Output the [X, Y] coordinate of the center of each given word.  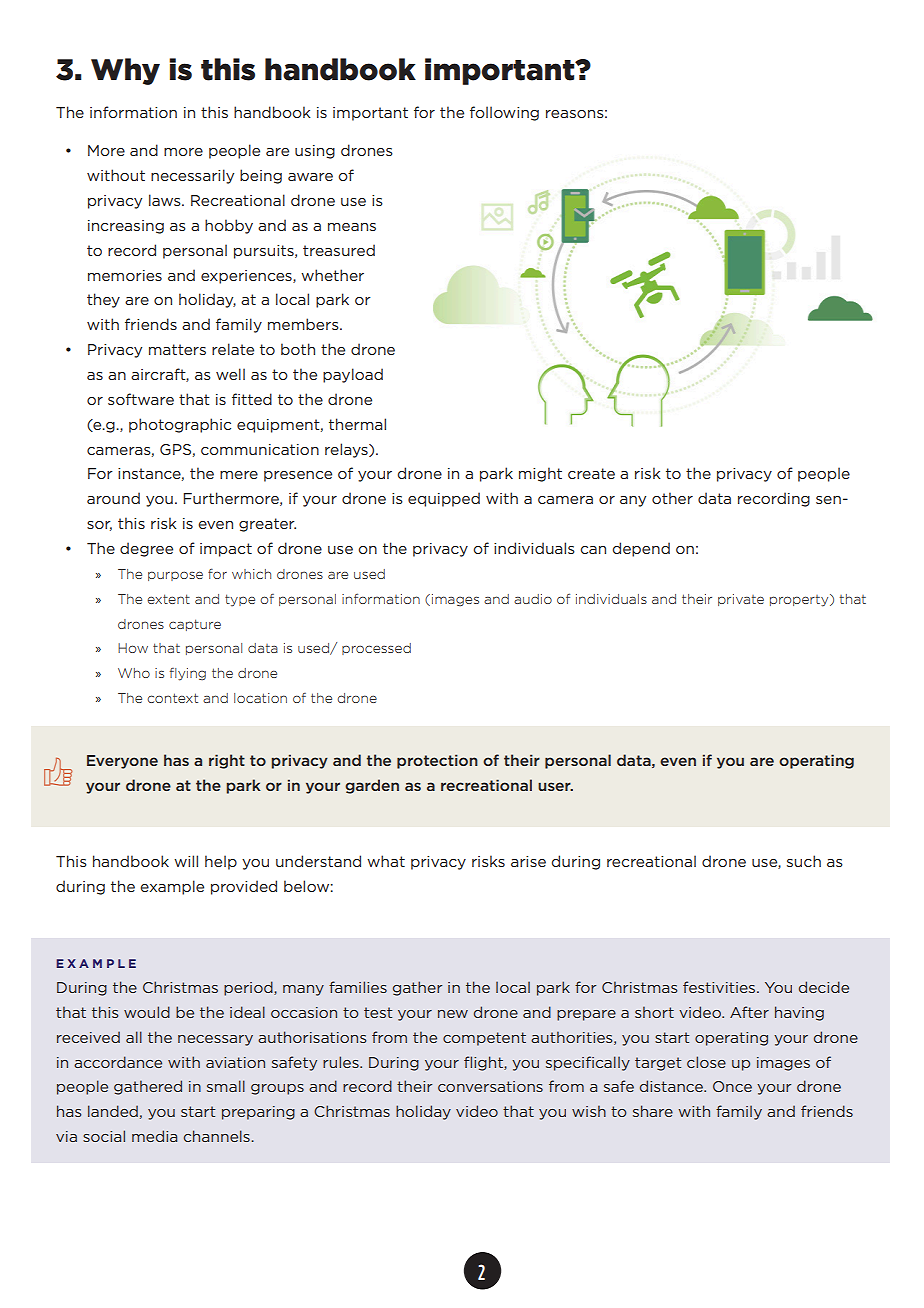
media [154, 1136]
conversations [490, 1086]
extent [168, 599]
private [741, 600]
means [352, 227]
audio [533, 599]
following [504, 113]
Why [125, 71]
